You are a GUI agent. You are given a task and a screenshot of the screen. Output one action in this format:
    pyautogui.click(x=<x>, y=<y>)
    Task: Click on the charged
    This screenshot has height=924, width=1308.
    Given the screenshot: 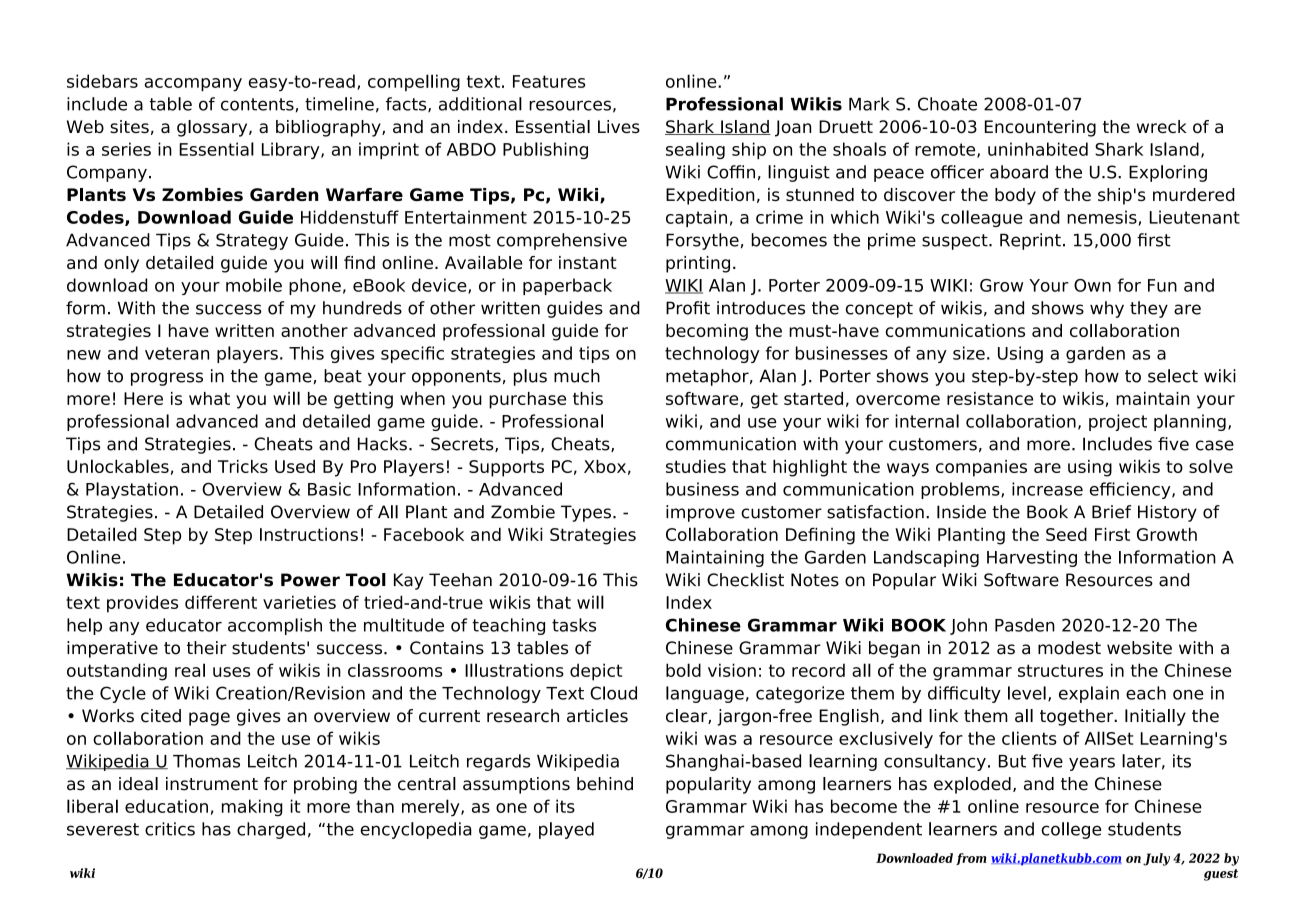 What is the action you would take?
    pyautogui.click(x=271, y=830)
